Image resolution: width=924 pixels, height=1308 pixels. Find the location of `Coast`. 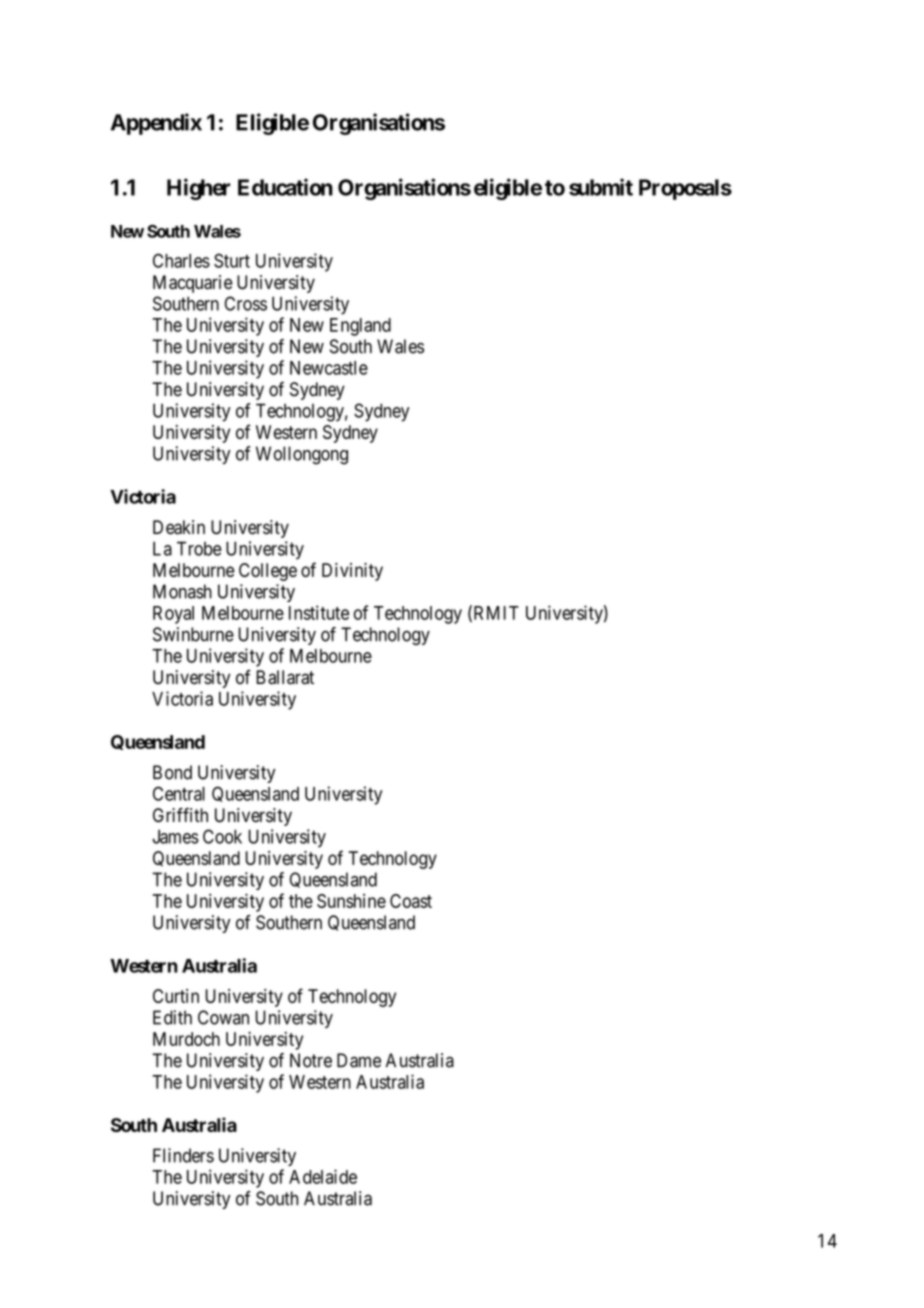

Coast is located at coordinates (411, 901).
